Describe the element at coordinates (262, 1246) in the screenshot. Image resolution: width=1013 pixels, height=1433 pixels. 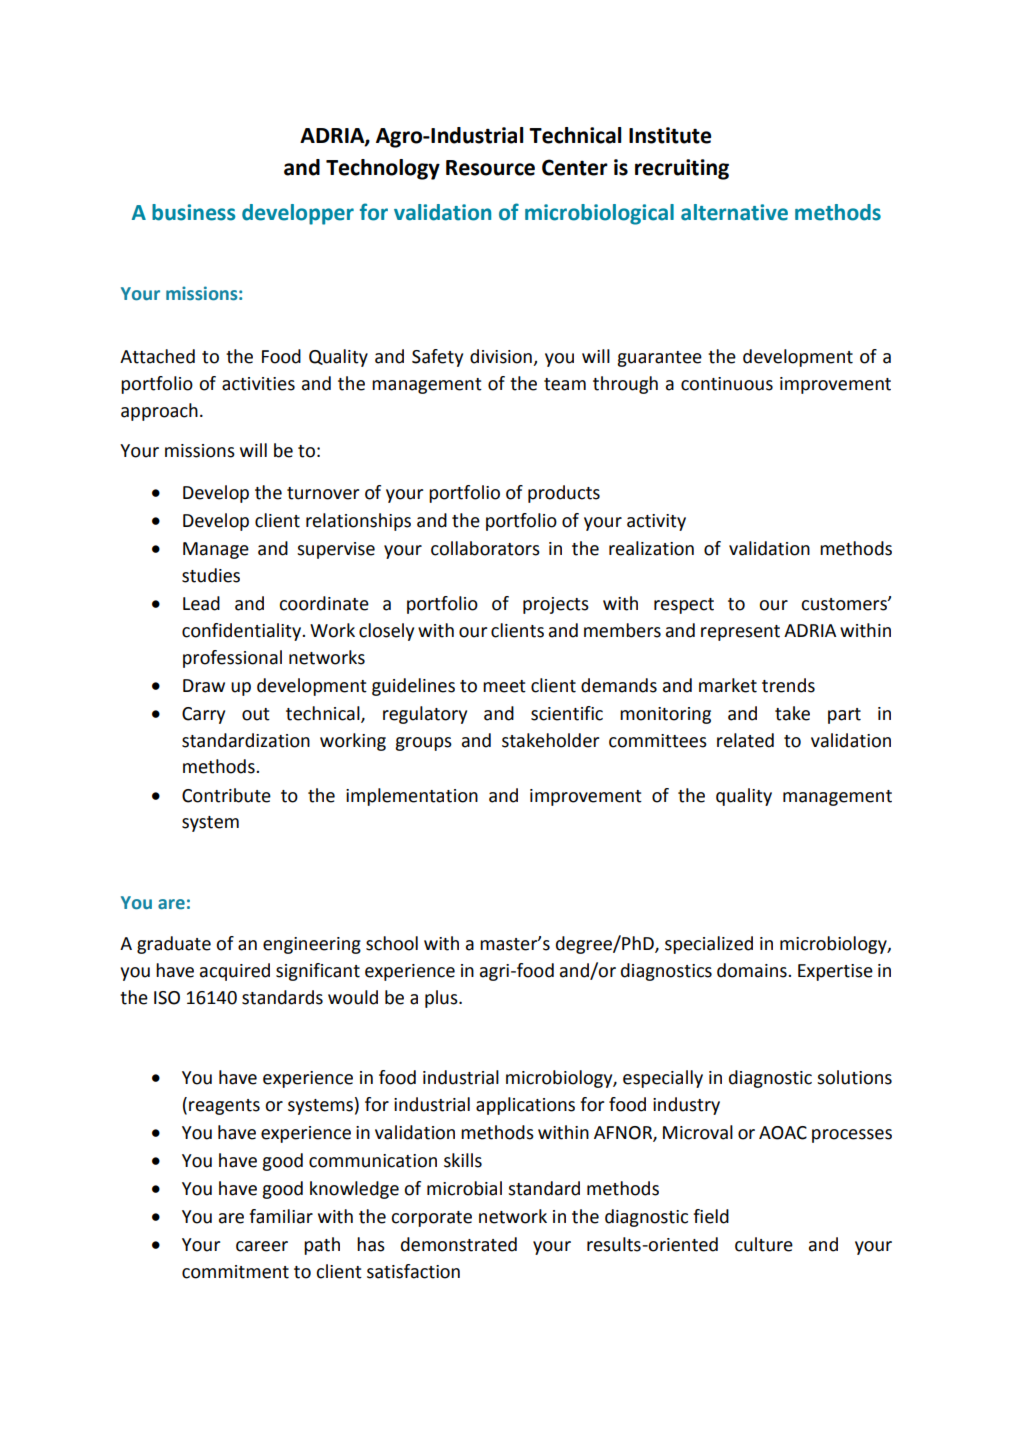
I see `career` at that location.
